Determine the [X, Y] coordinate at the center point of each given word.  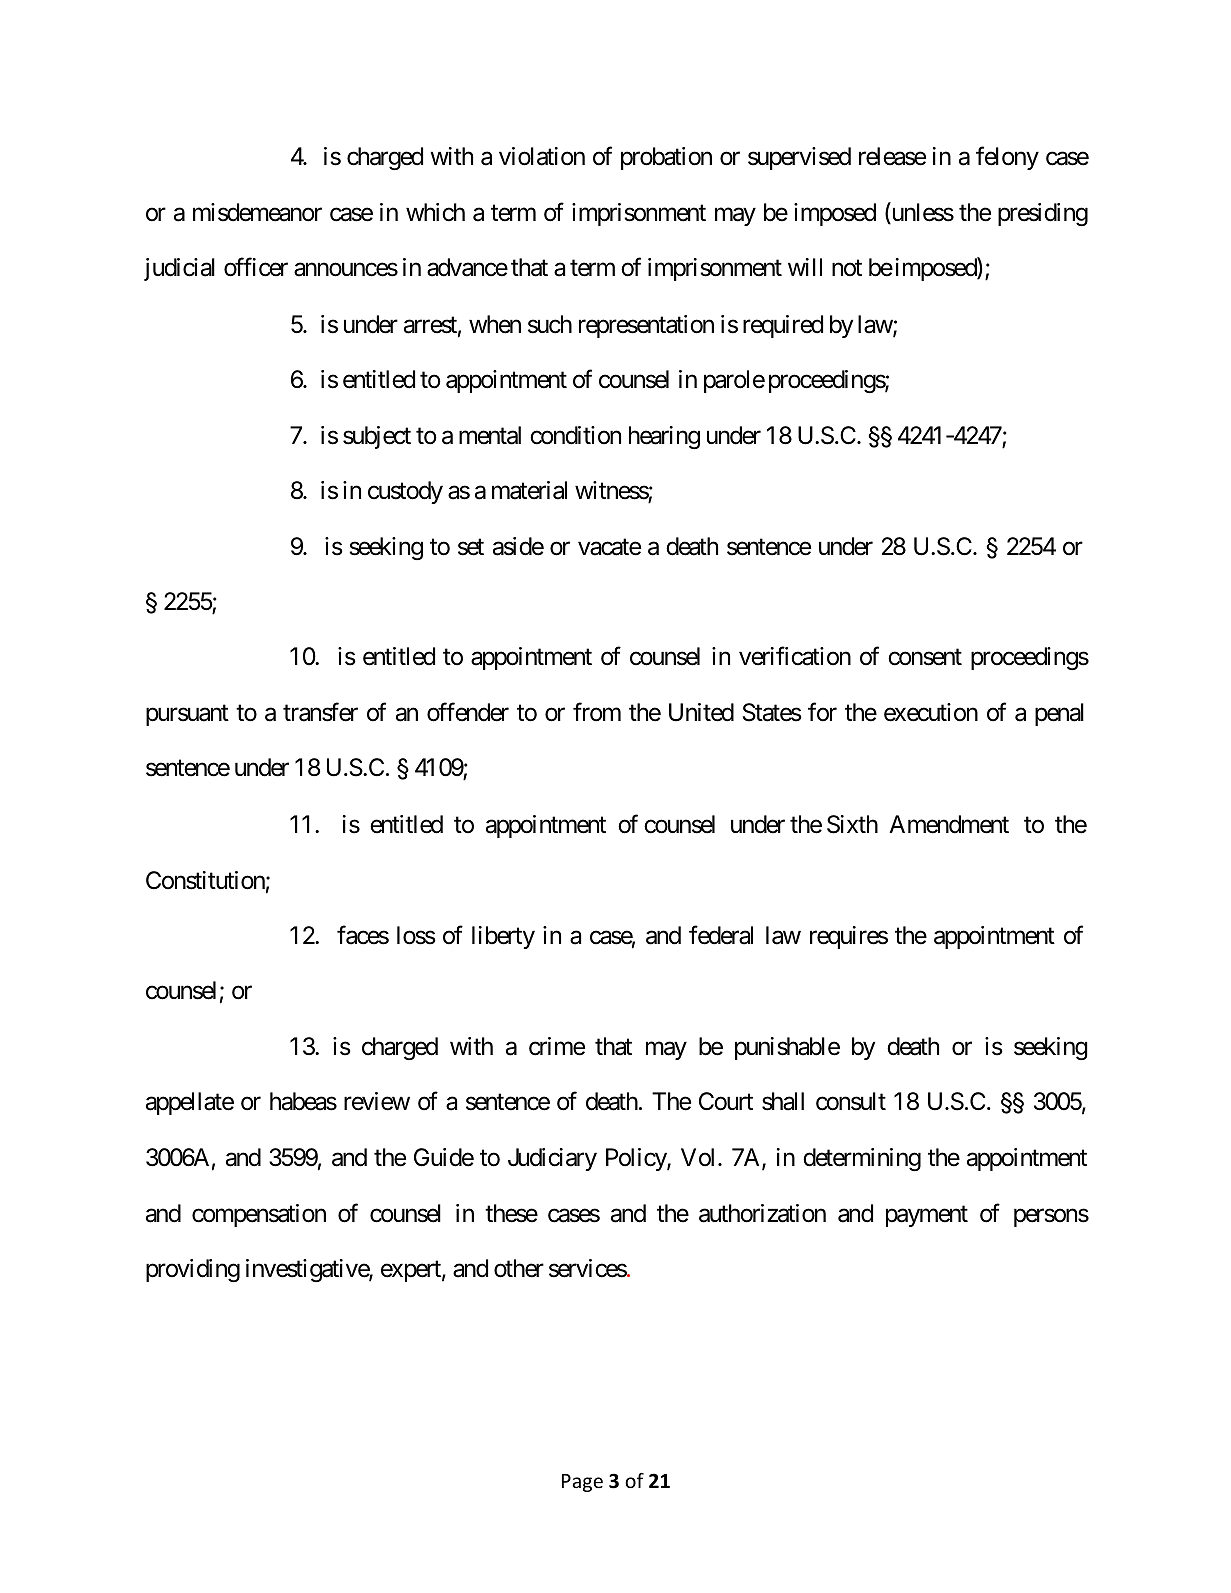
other [519, 1268]
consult [851, 1101]
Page [582, 1483]
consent [925, 657]
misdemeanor [257, 212]
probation [666, 158]
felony [1007, 158]
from [597, 712]
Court [726, 1101]
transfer [320, 712]
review [377, 1101]
